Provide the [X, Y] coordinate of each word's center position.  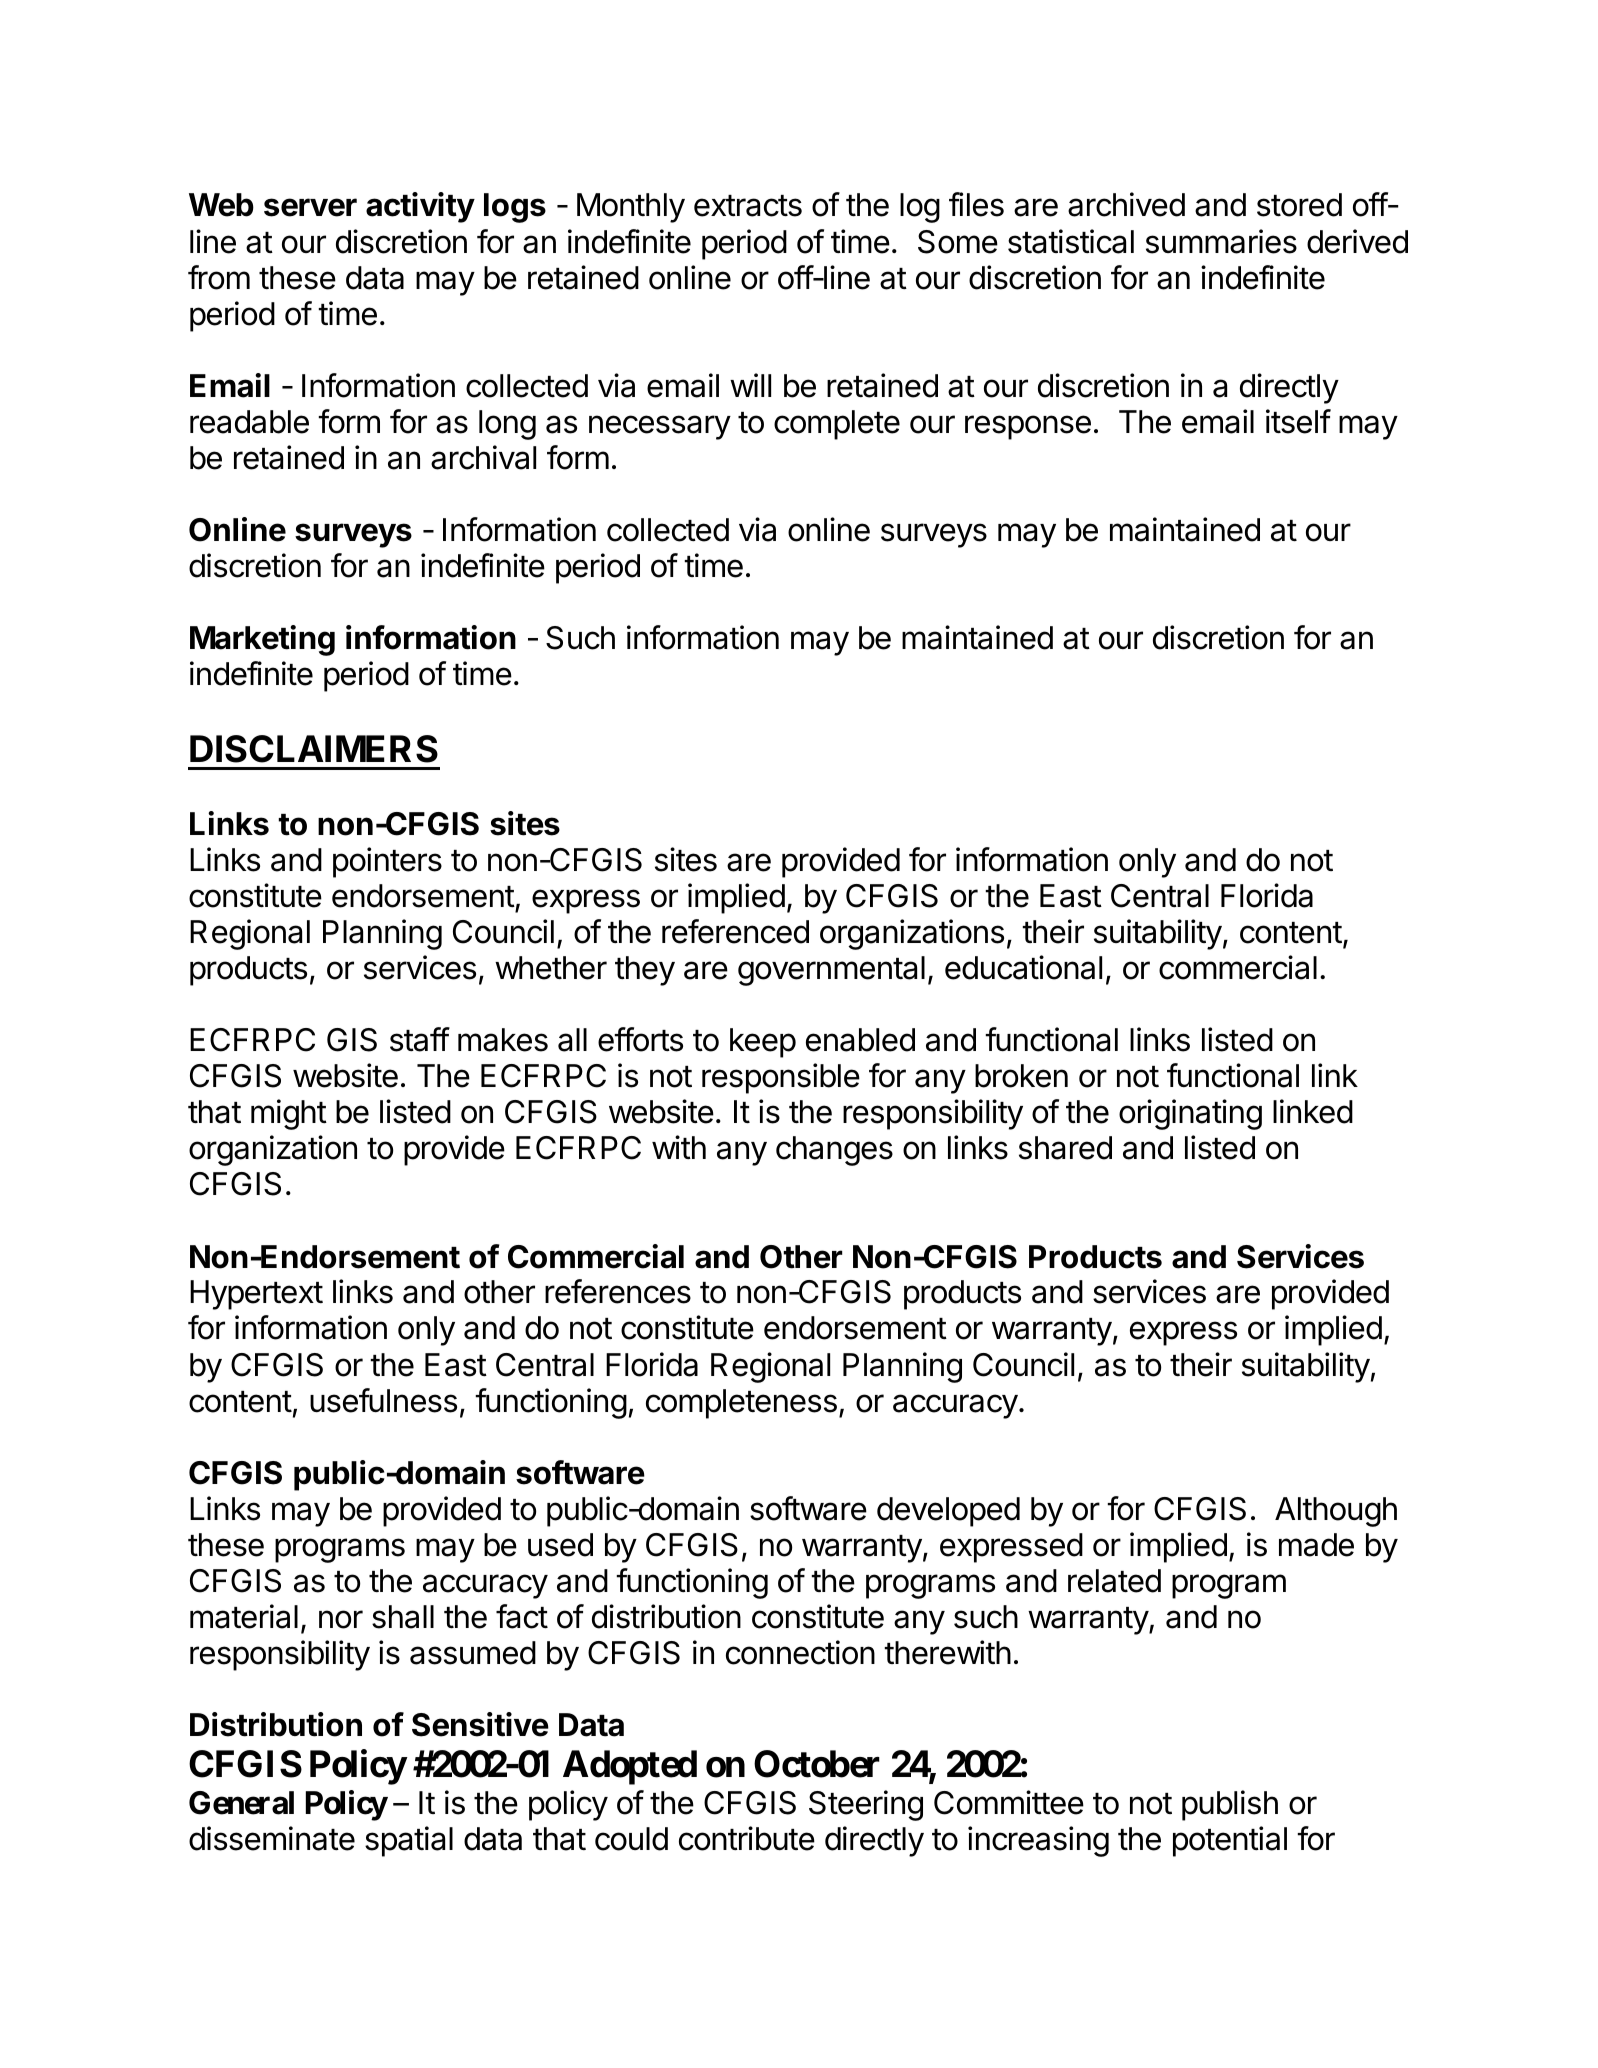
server [310, 207]
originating [1190, 1114]
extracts [748, 206]
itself [1298, 421]
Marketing [262, 640]
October [817, 1764]
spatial [409, 1841]
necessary [660, 427]
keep [763, 1043]
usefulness [383, 1400]
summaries [1221, 241]
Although [1336, 1512]
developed [948, 1512]
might [289, 1114]
